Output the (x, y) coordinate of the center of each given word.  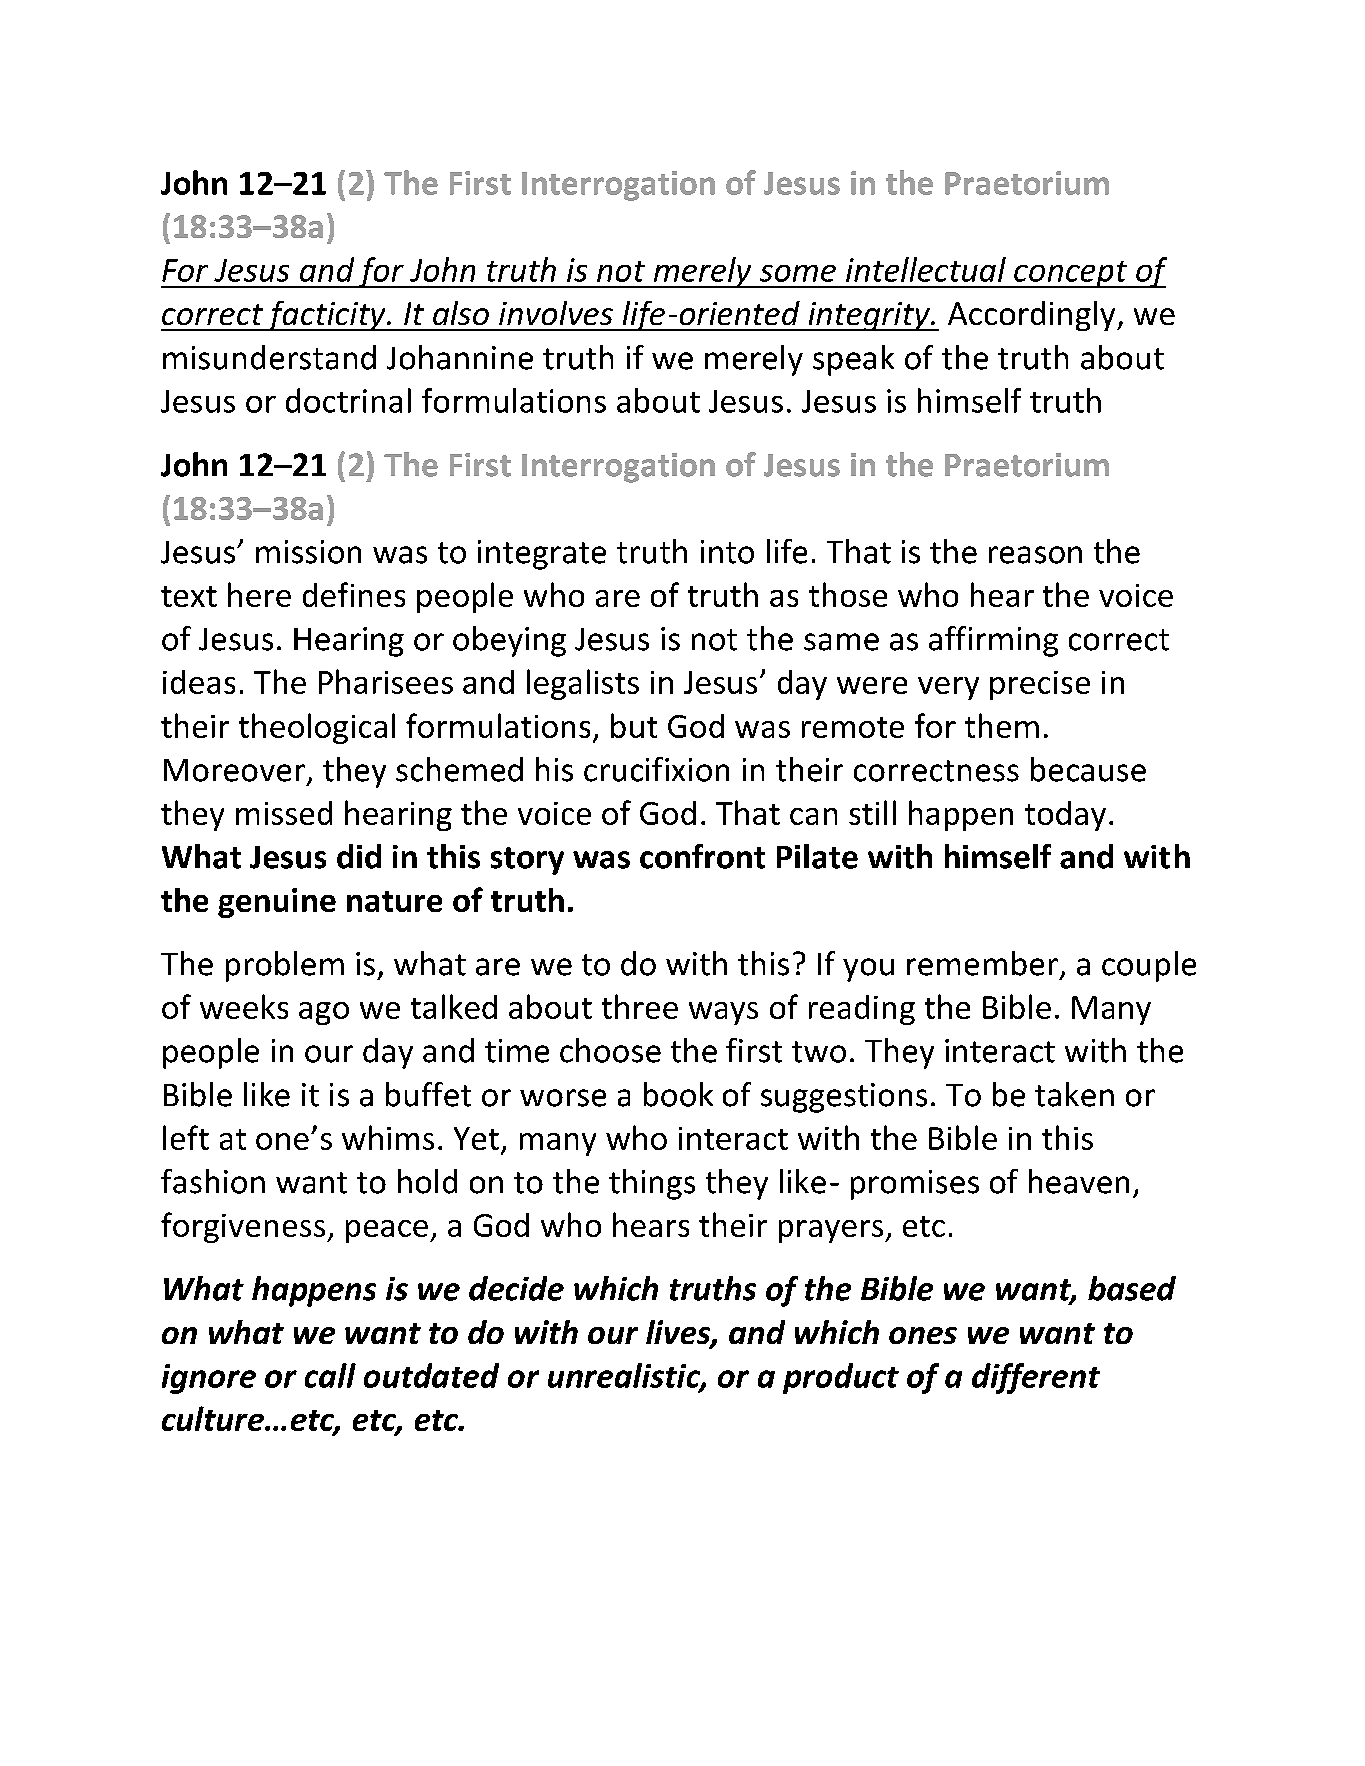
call (330, 1375)
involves (556, 313)
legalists (583, 684)
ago (324, 1013)
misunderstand (269, 357)
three (640, 1006)
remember (982, 963)
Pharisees (386, 681)
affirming (993, 641)
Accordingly (1033, 316)
